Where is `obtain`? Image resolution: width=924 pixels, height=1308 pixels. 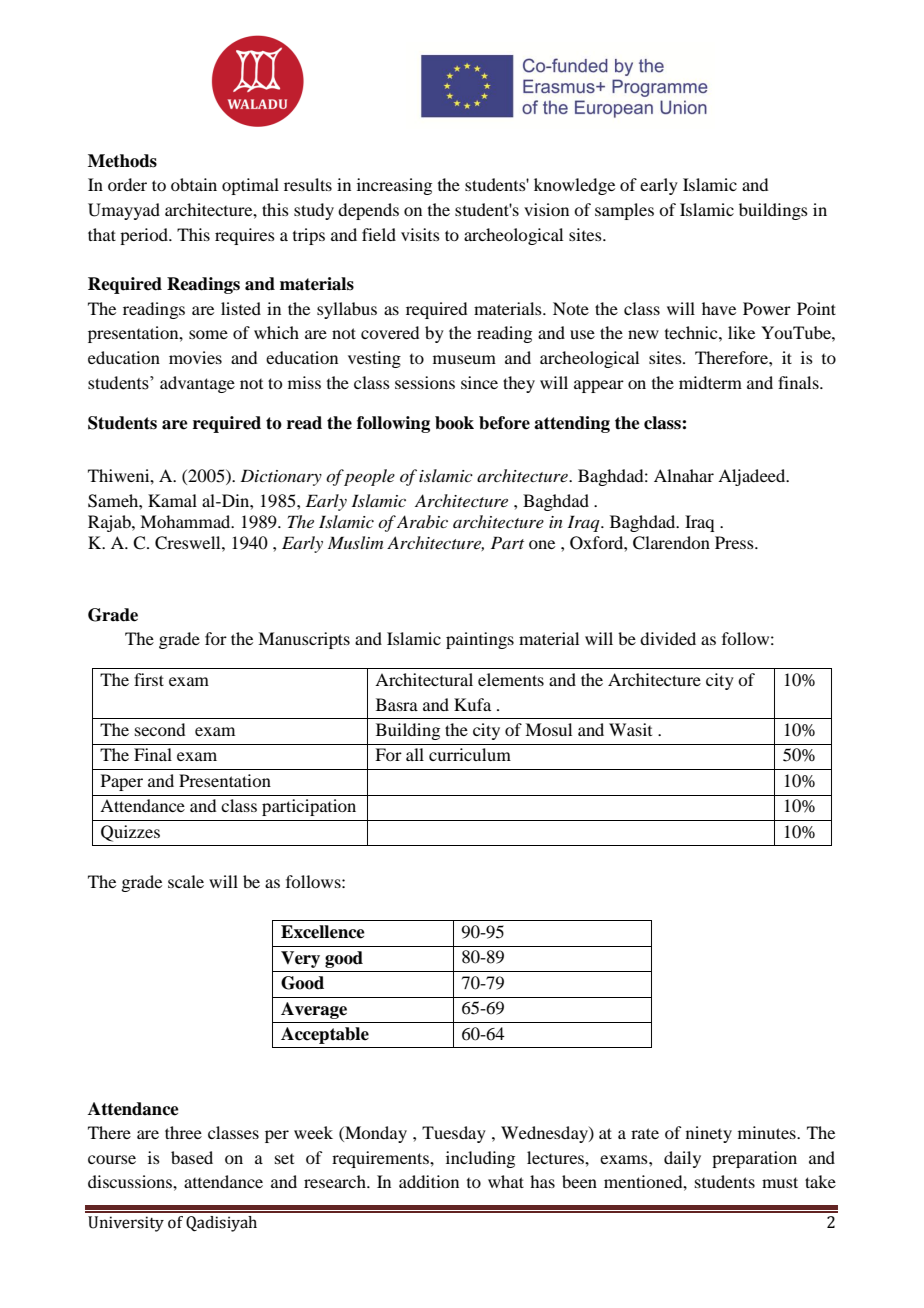 obtain is located at coordinates (194, 184).
